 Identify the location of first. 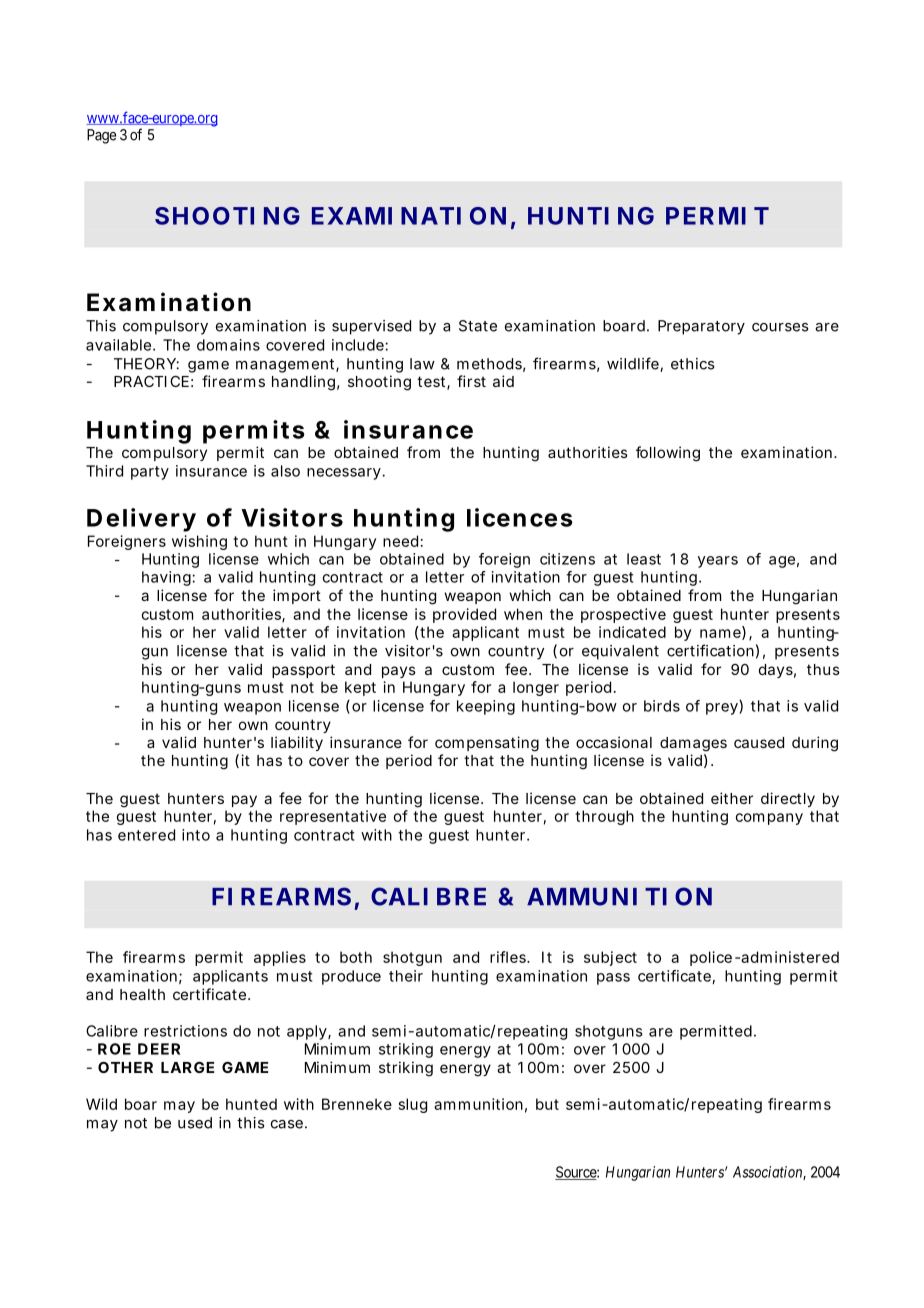
(471, 381).
